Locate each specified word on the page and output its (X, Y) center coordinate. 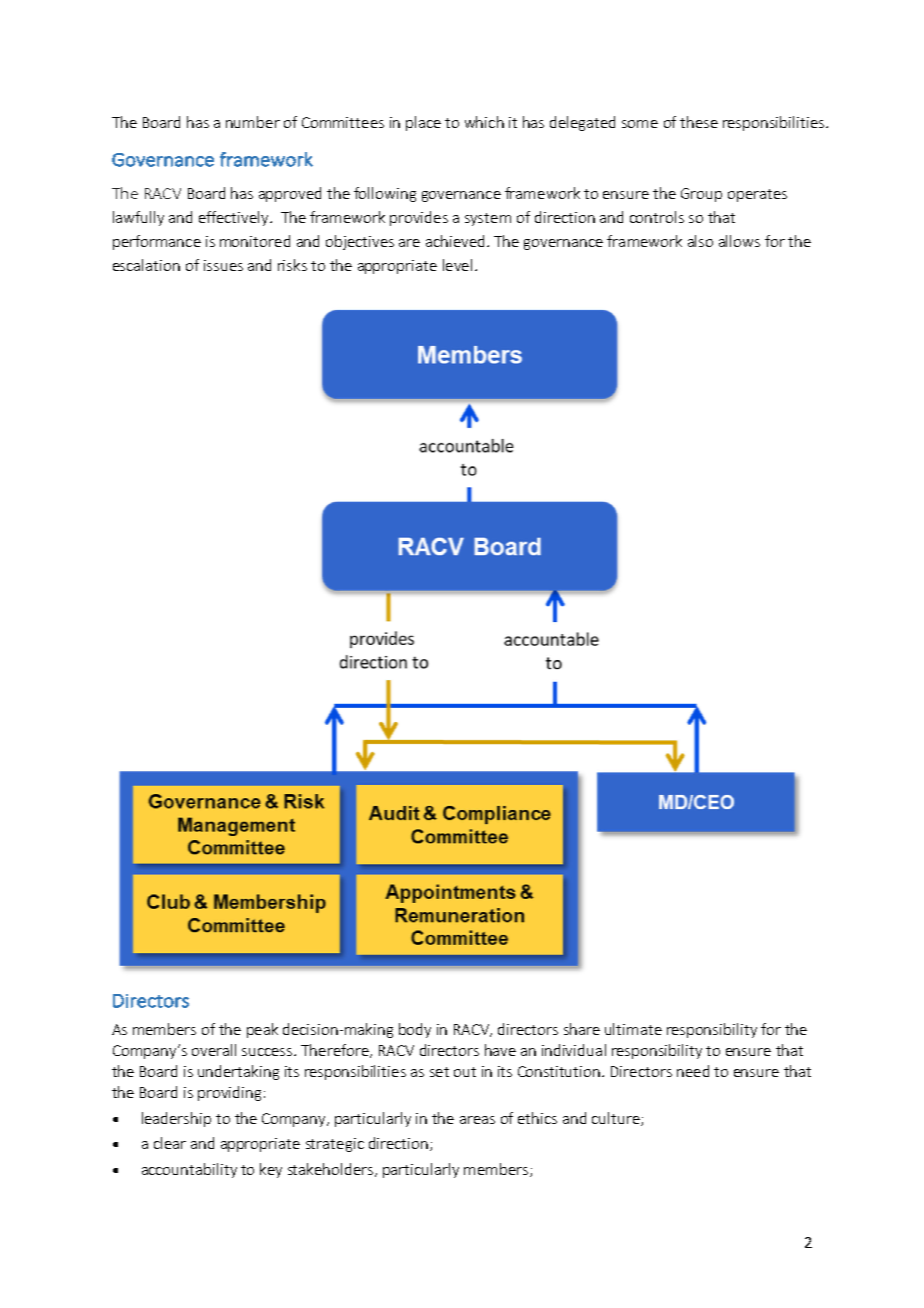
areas (477, 1120)
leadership (176, 1119)
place (423, 123)
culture (617, 1119)
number (253, 122)
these (699, 122)
